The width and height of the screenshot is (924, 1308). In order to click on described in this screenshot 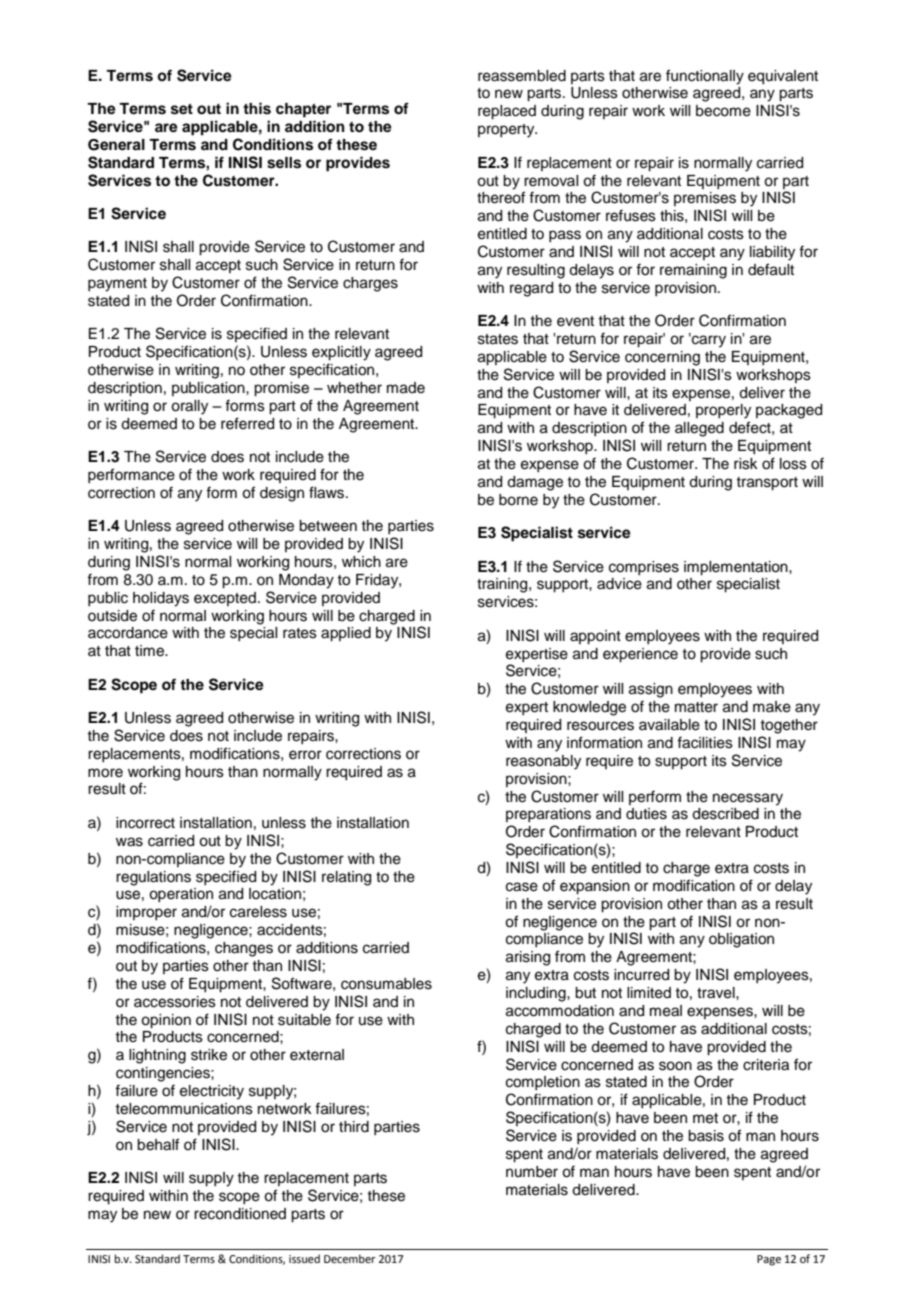, I will do `click(725, 814)`.
